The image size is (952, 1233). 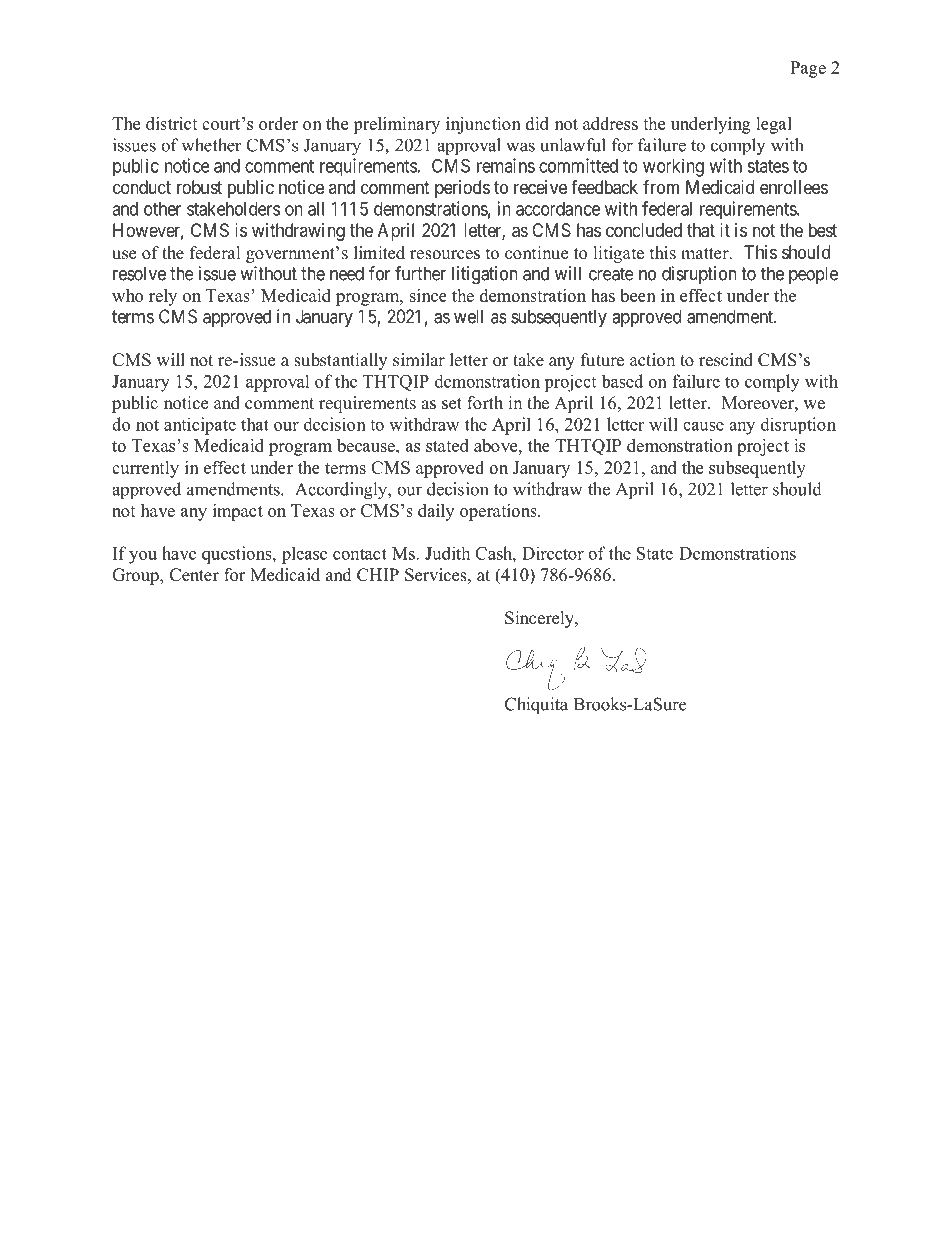 I want to click on well, so click(x=468, y=316).
